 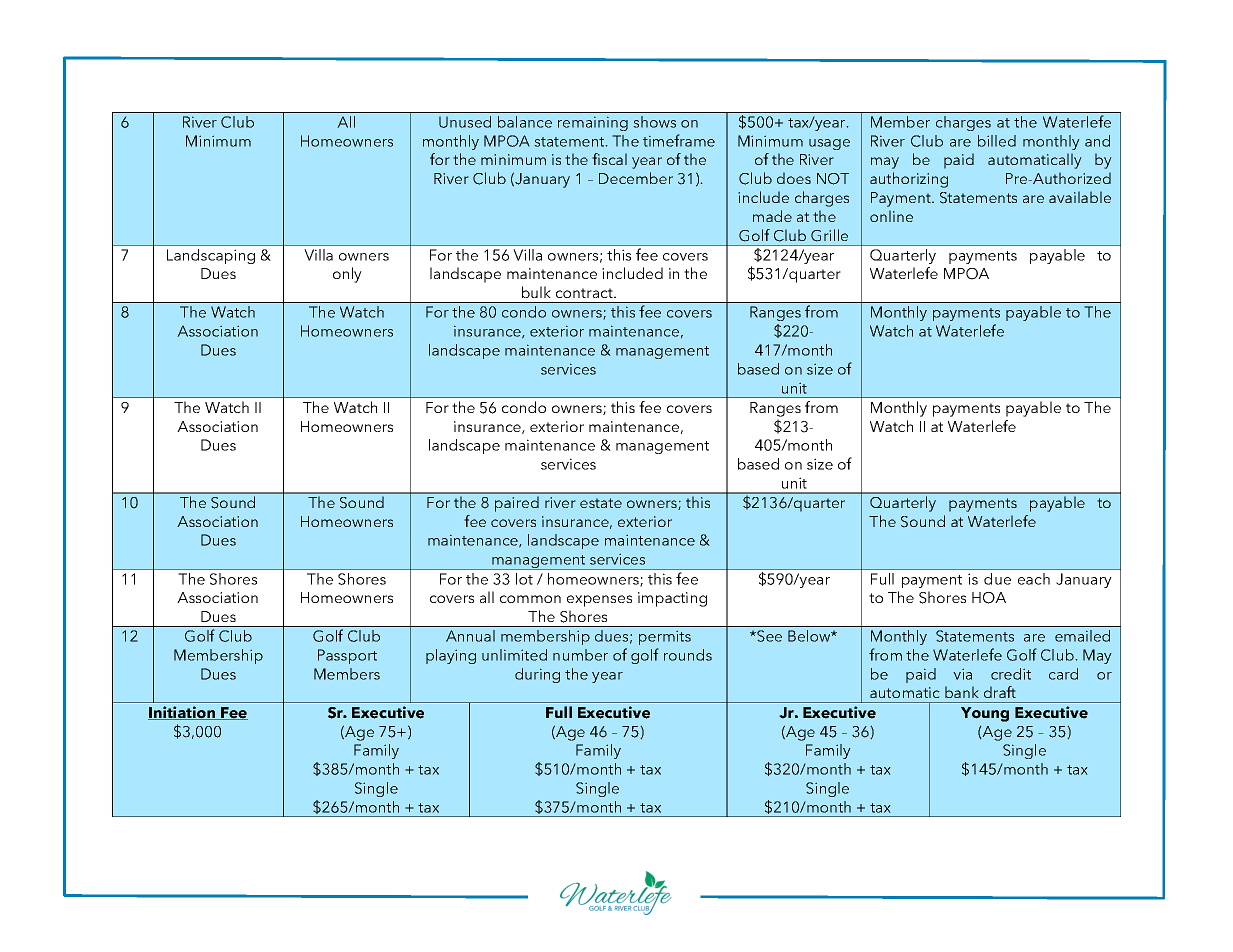 I want to click on timeframe, so click(x=679, y=140).
